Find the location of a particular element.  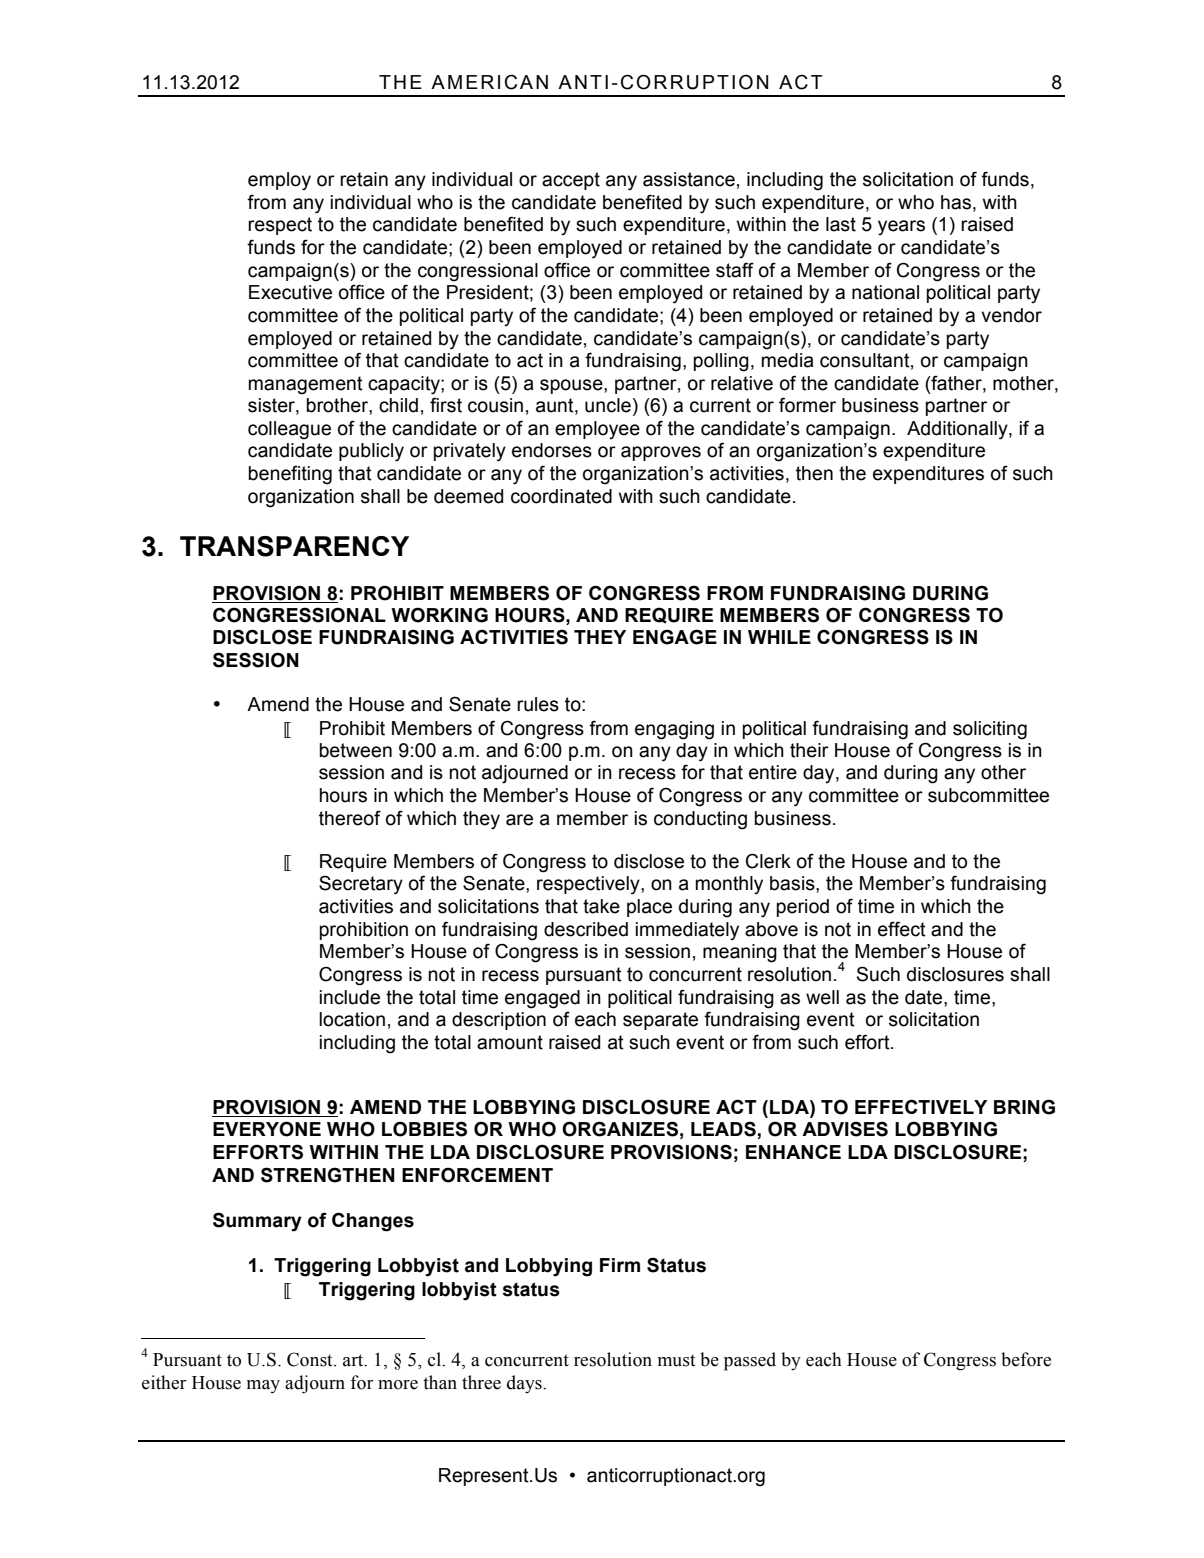

Const is located at coordinates (311, 1359).
